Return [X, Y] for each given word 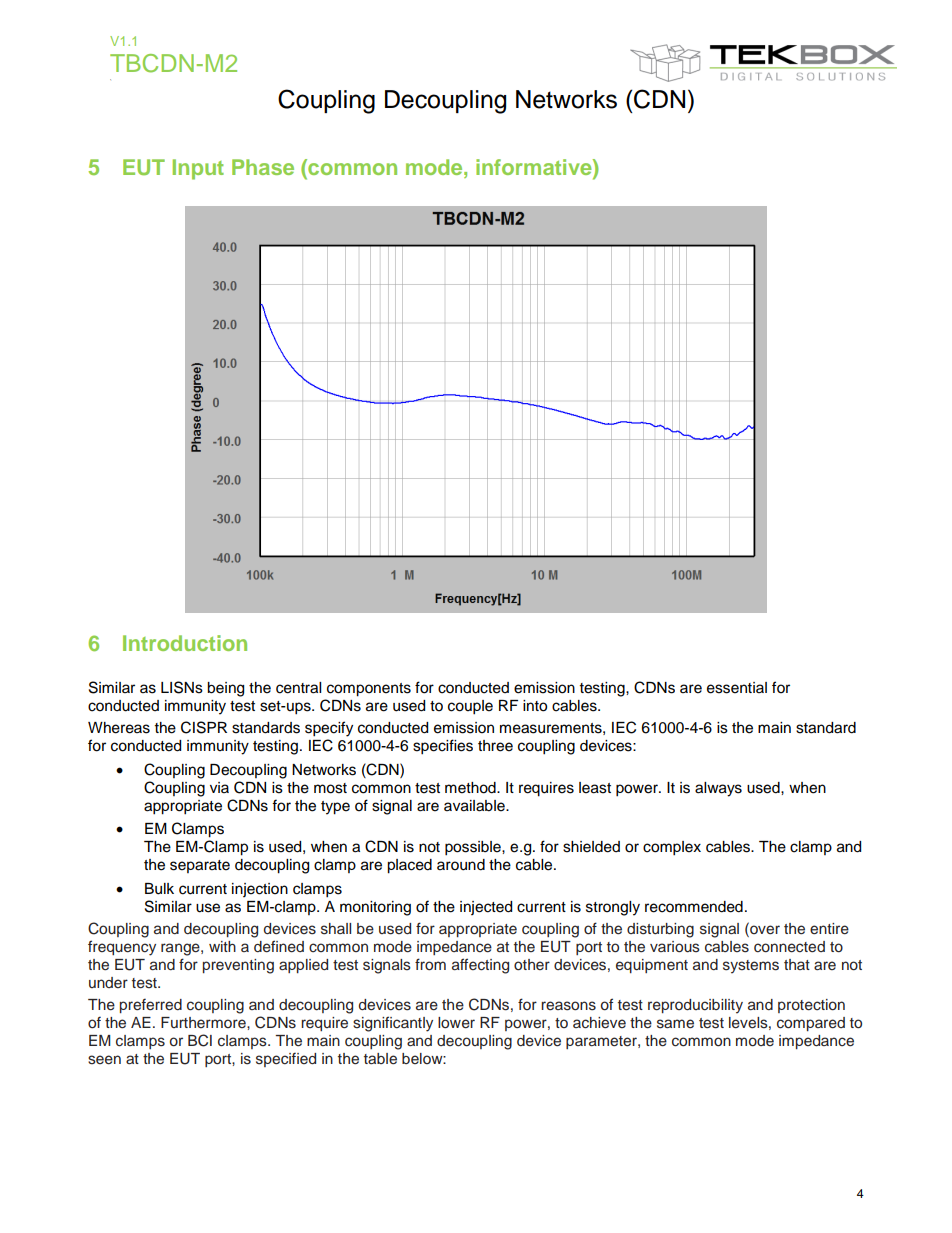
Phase [263, 167]
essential [737, 688]
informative [535, 167]
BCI [200, 1040]
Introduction [185, 643]
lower [456, 1023]
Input [198, 169]
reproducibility [695, 1006]
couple [470, 707]
